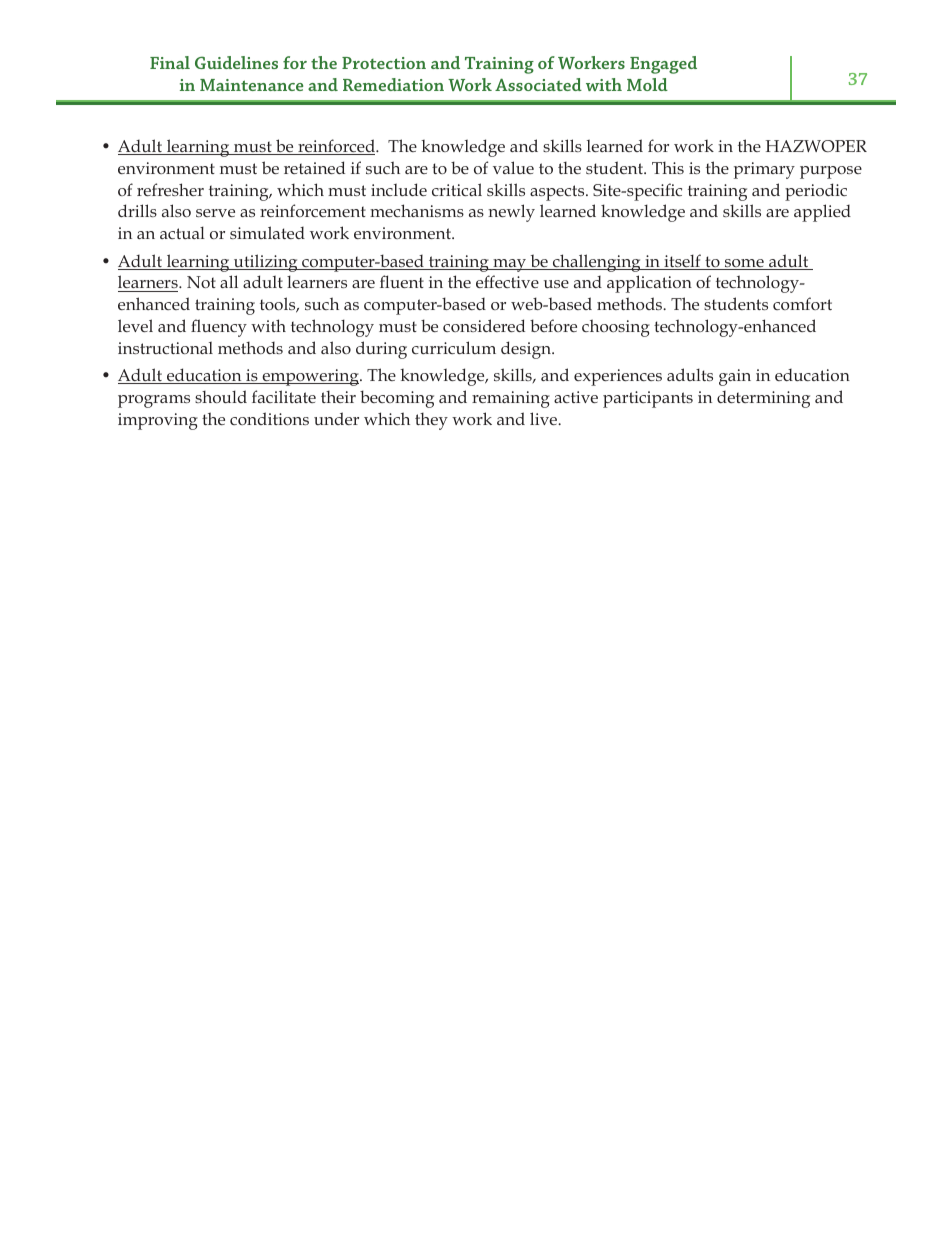 The image size is (952, 1233). Describe the element at coordinates (763, 399) in the screenshot. I see `determining` at that location.
